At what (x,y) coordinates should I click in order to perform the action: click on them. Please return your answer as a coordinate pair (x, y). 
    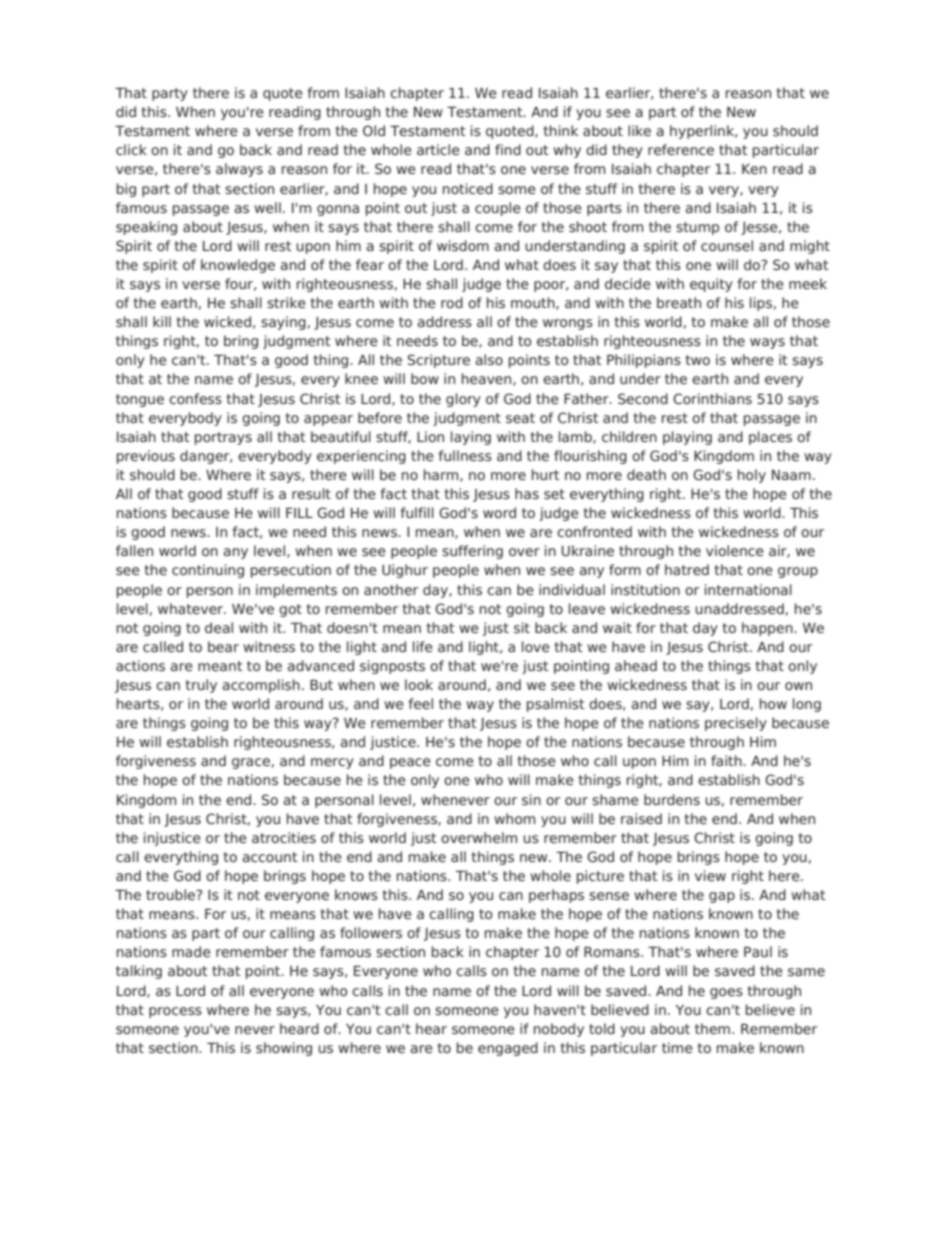
    Looking at the image, I should click on (714, 1028).
